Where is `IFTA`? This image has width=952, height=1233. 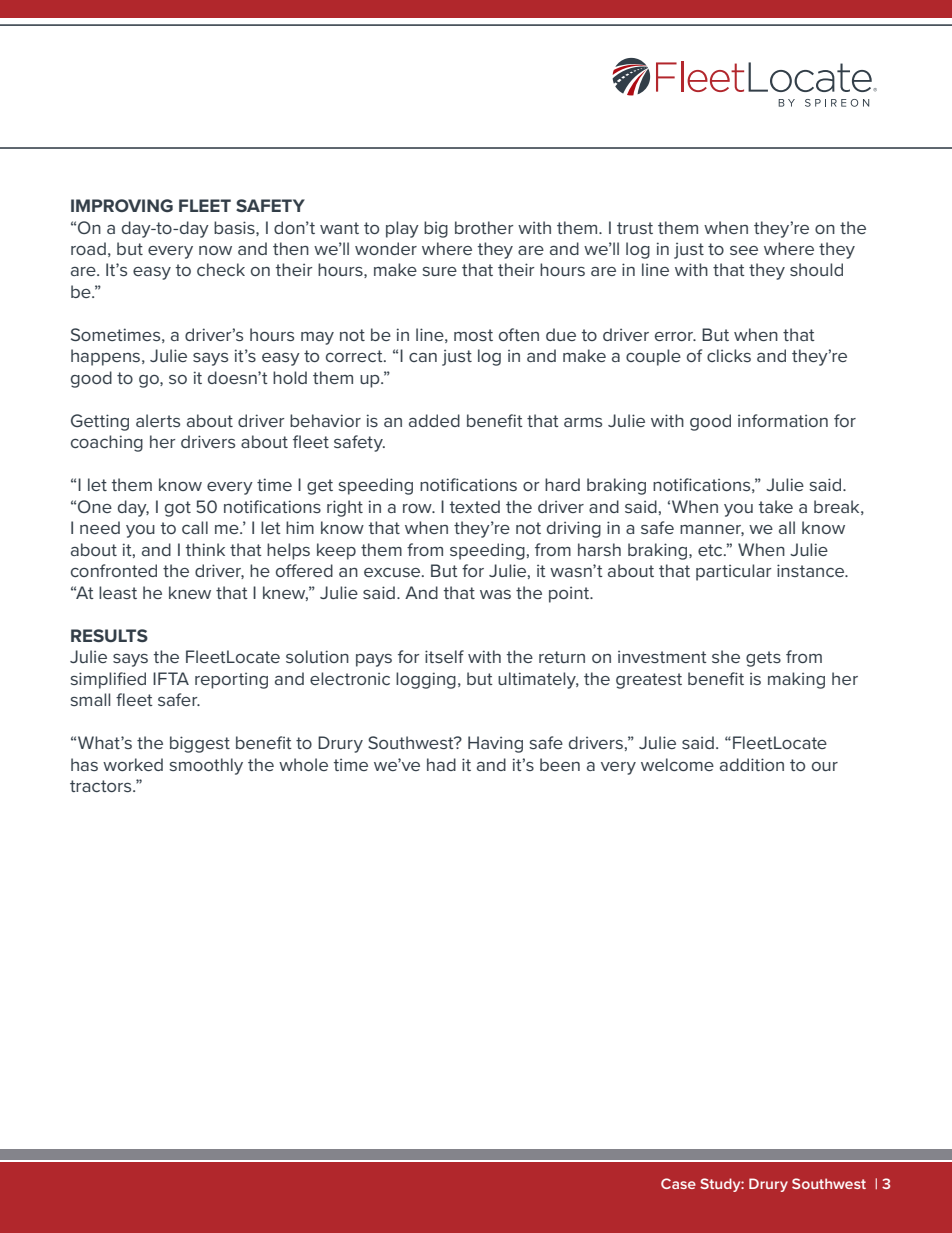 IFTA is located at coordinates (171, 678).
